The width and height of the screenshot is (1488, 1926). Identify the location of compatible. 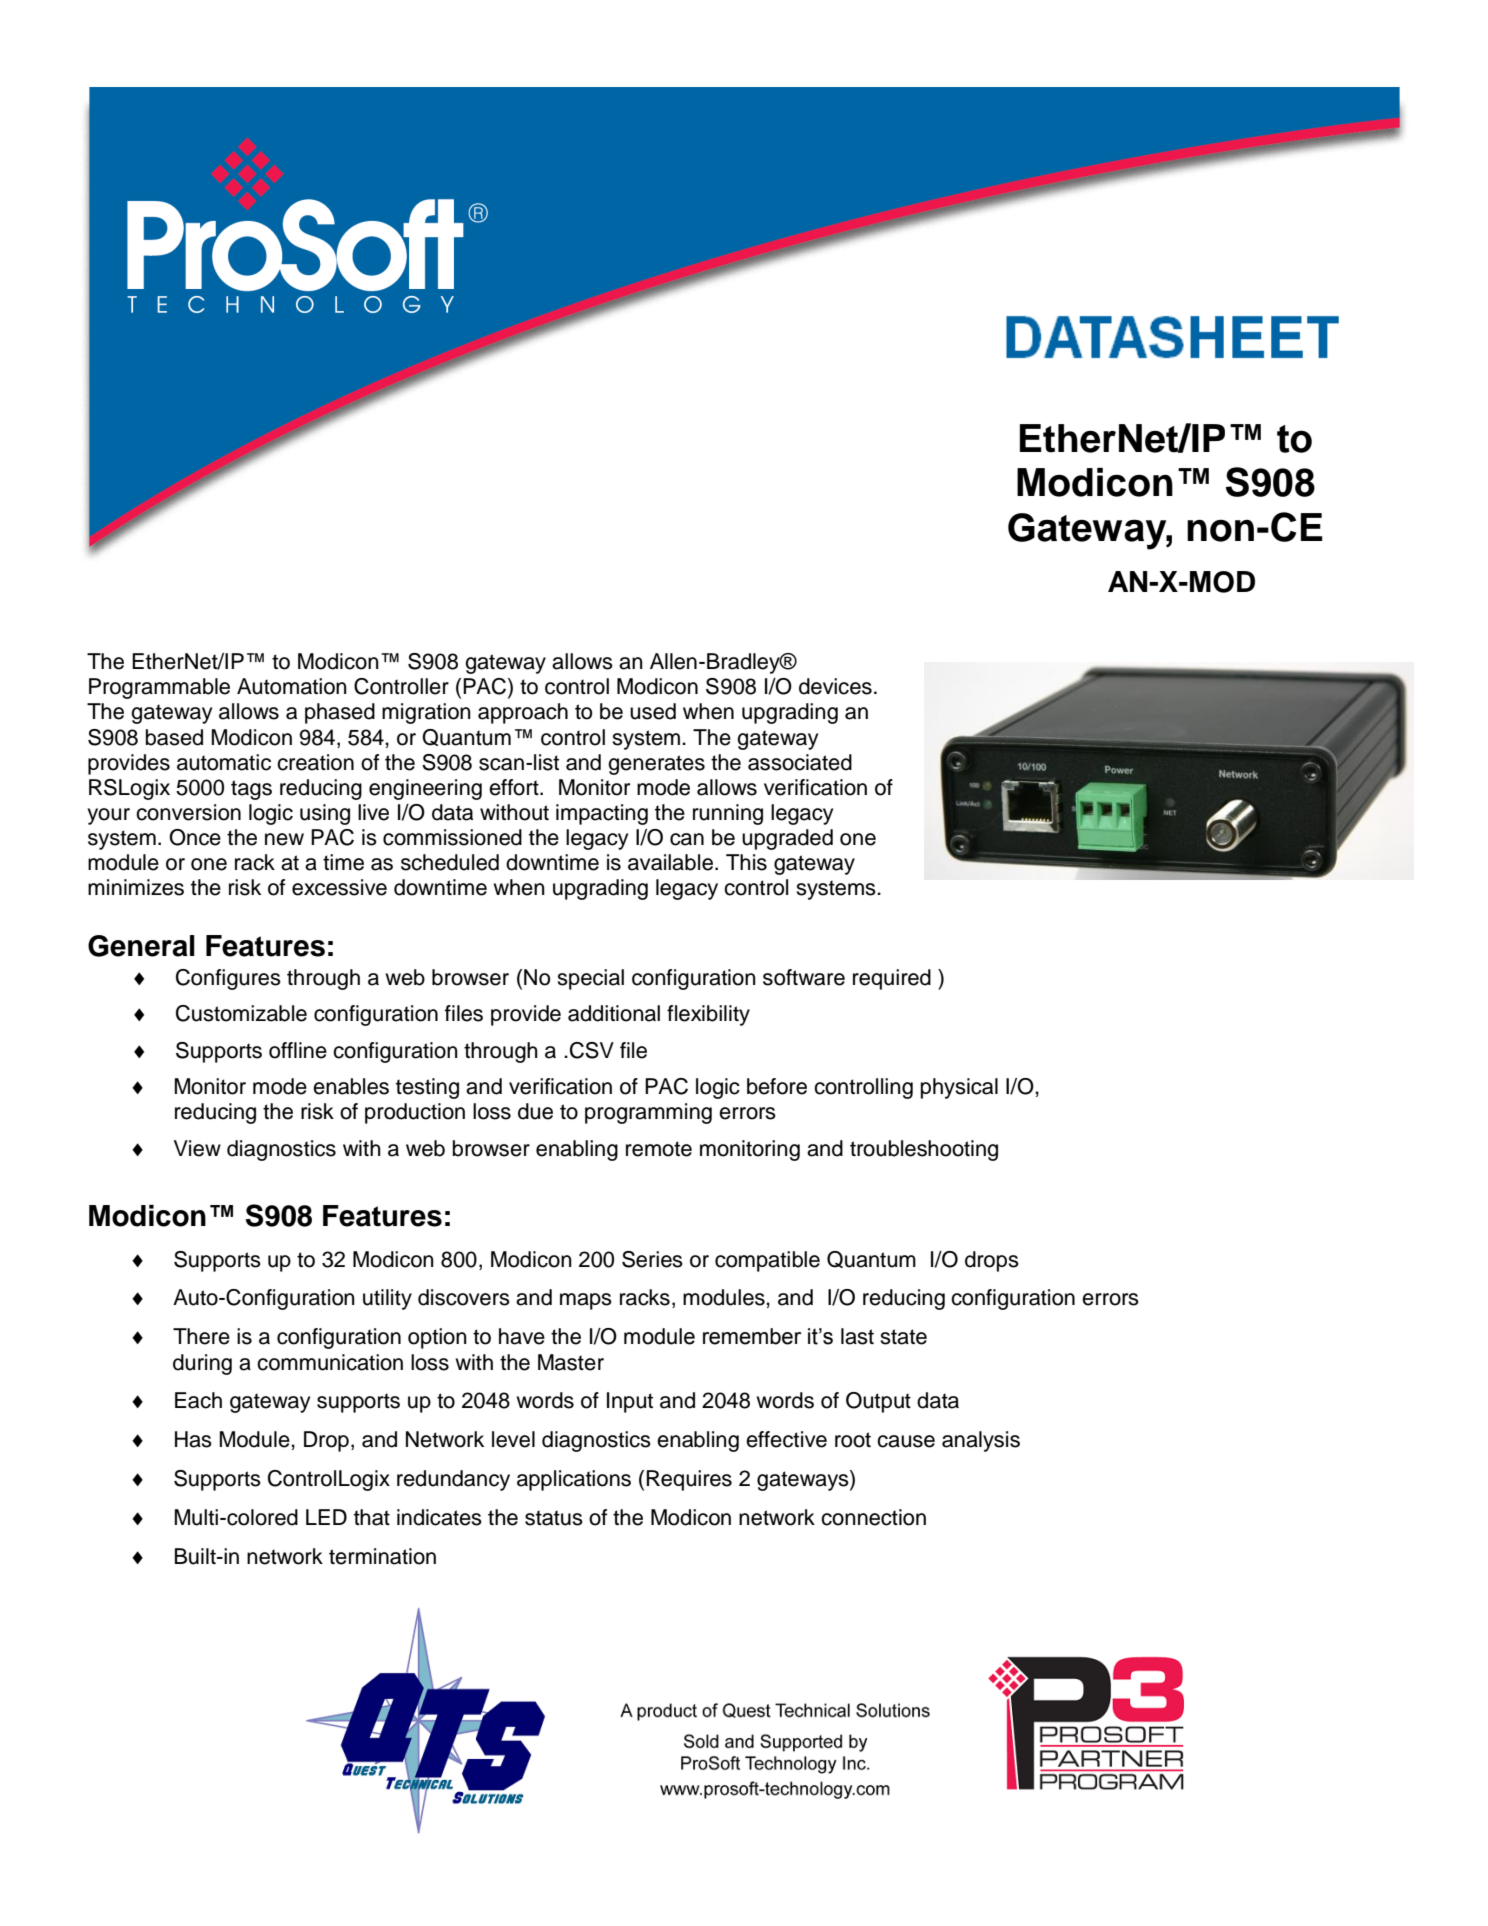
(767, 1261).
